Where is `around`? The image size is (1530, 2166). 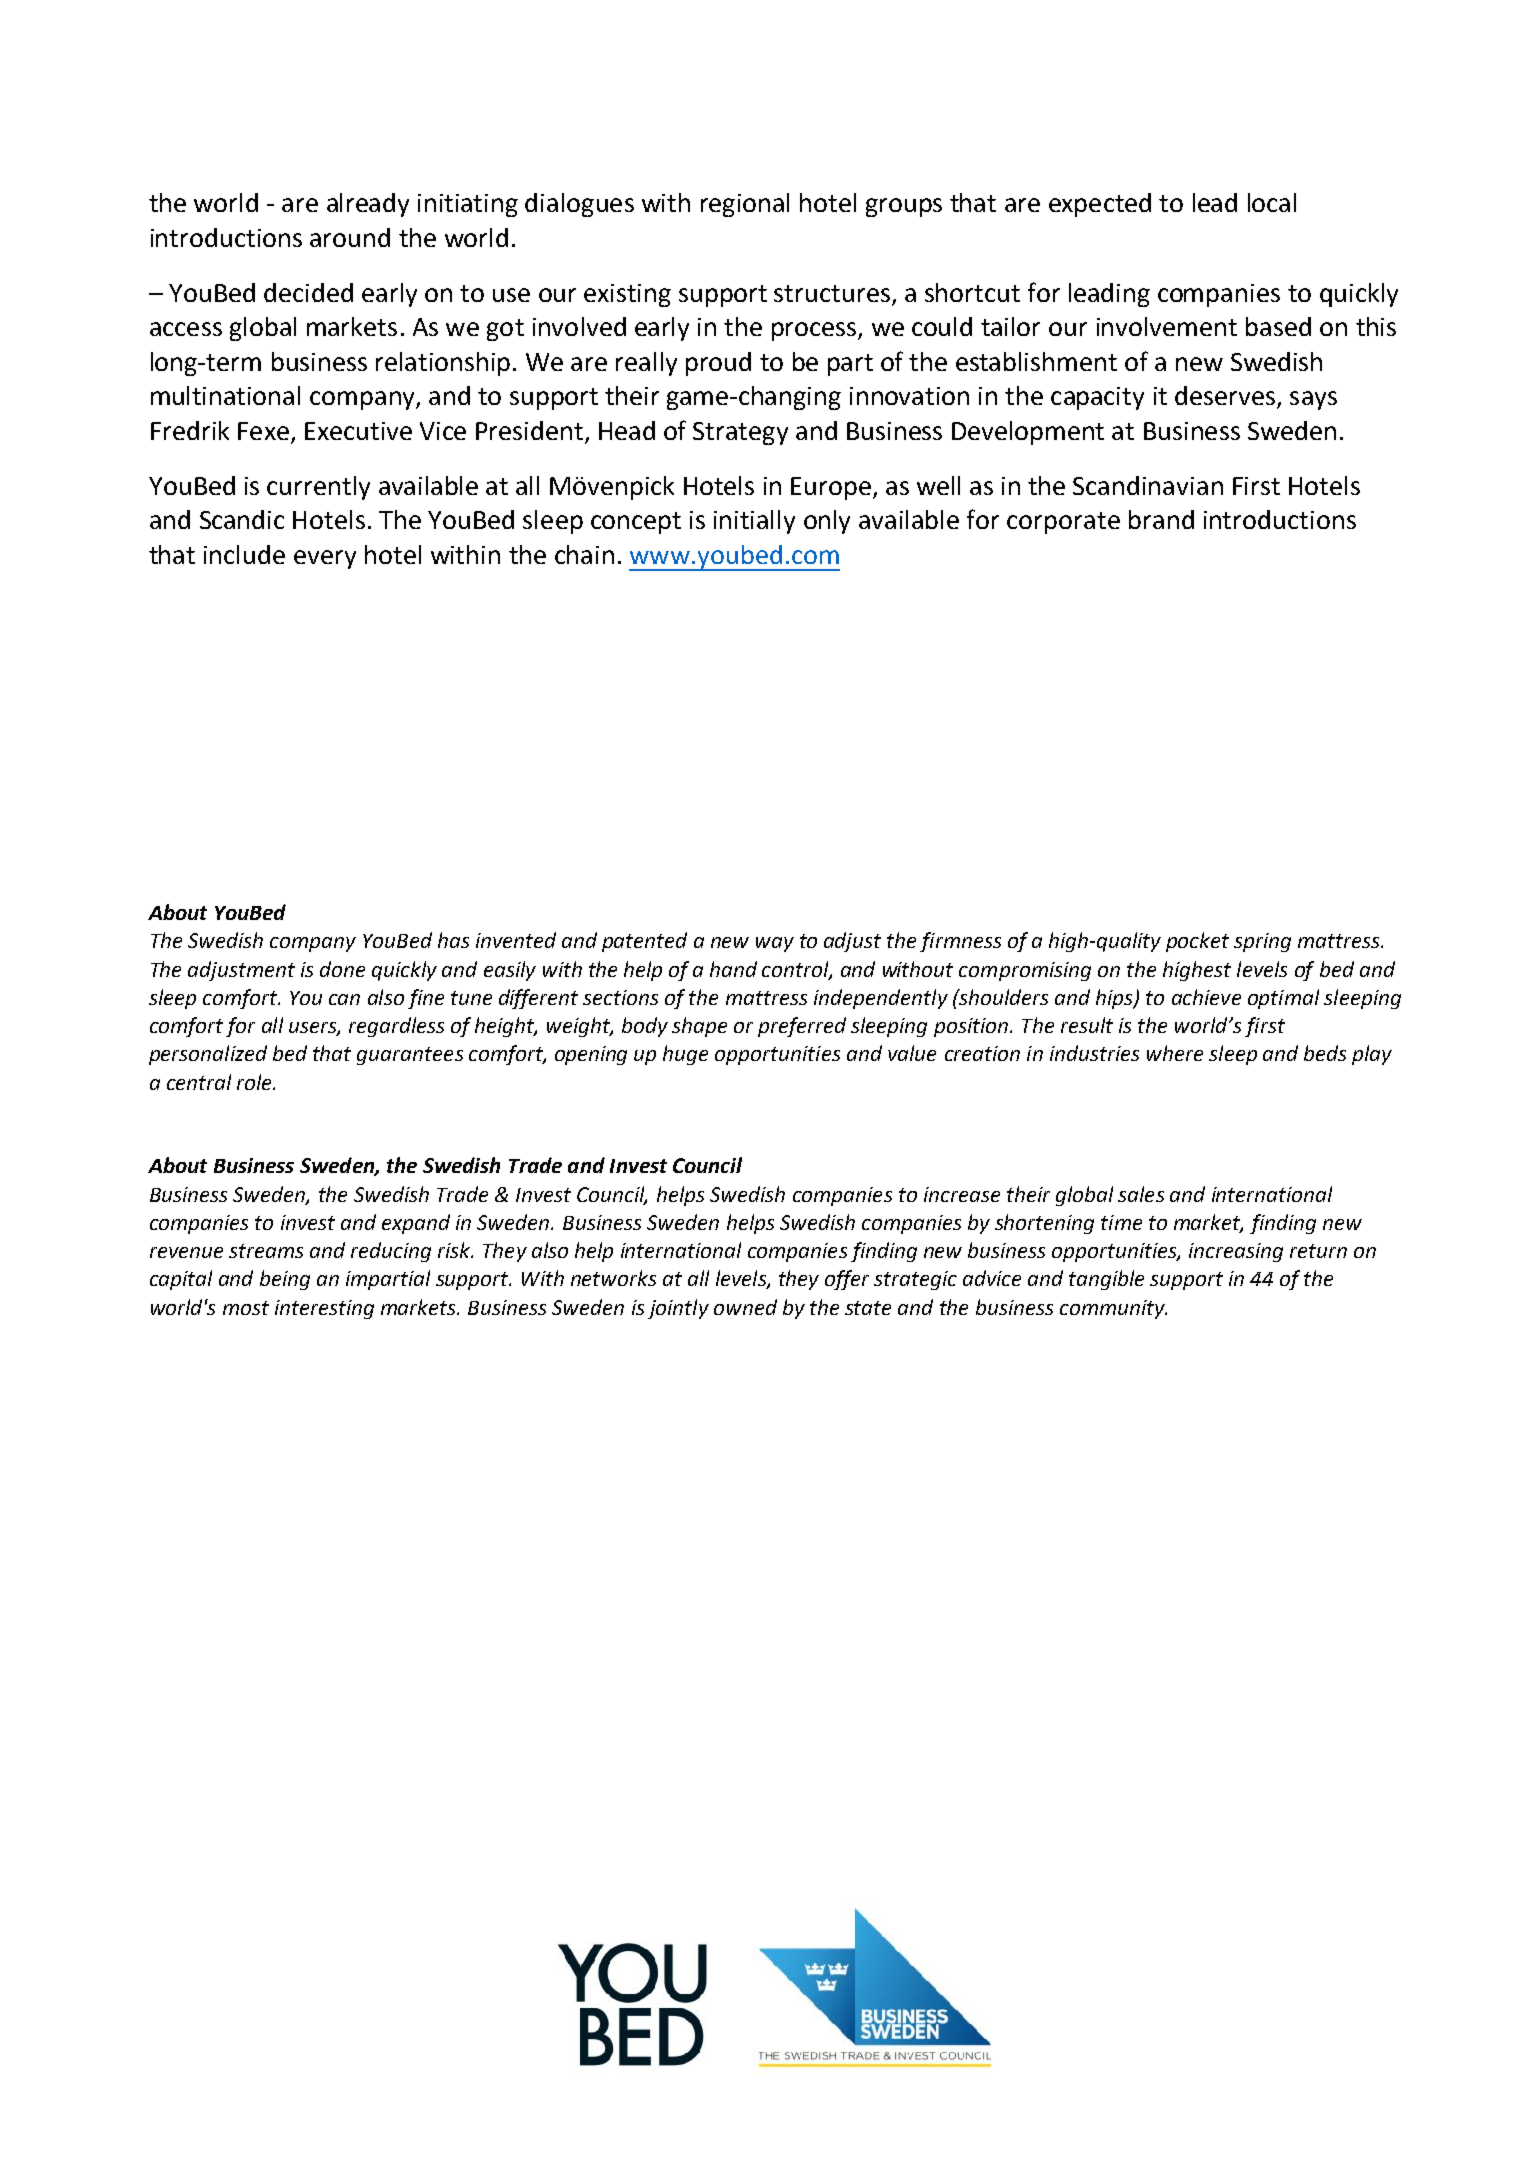 around is located at coordinates (350, 237).
